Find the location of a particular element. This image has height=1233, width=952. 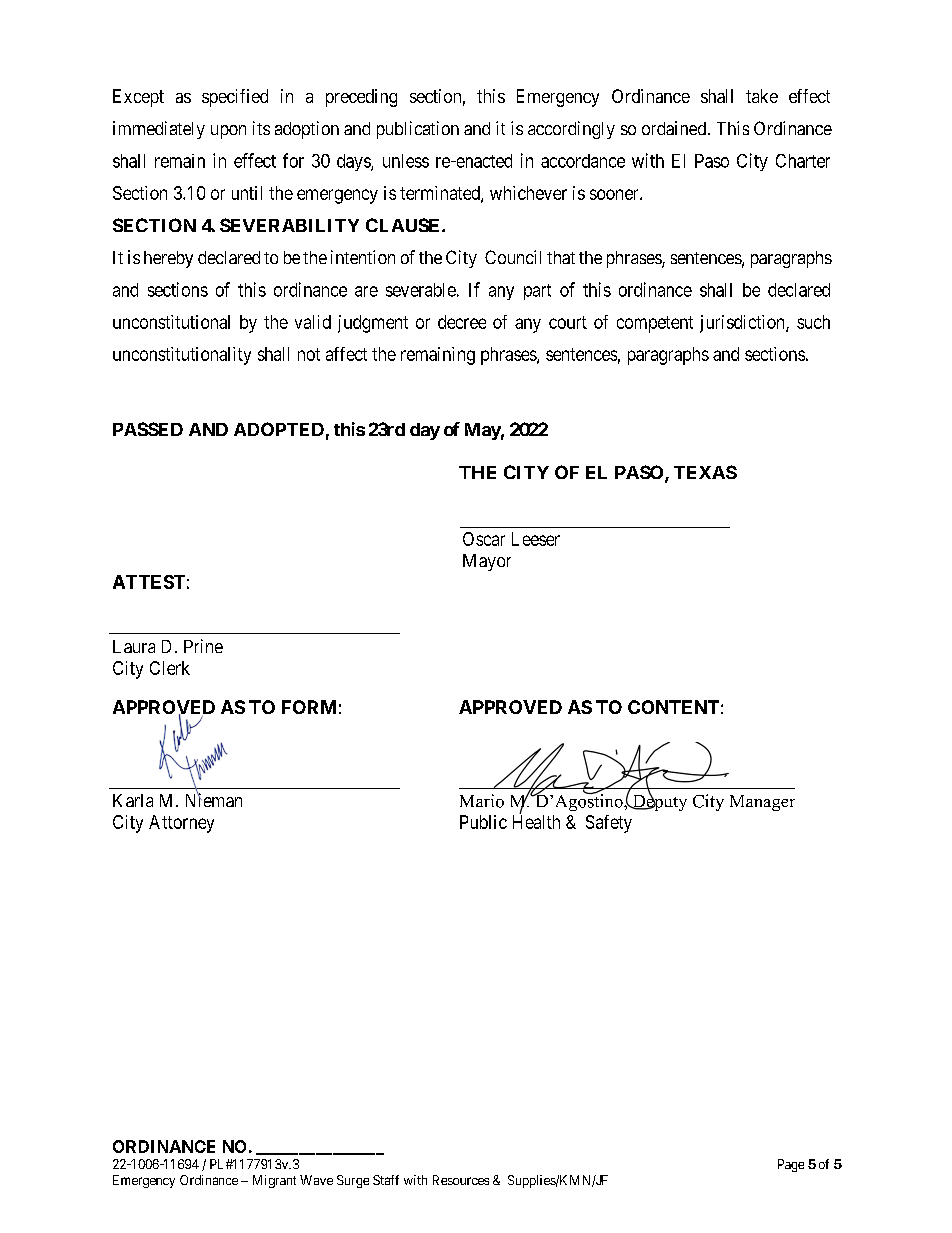

not is located at coordinates (309, 354).
